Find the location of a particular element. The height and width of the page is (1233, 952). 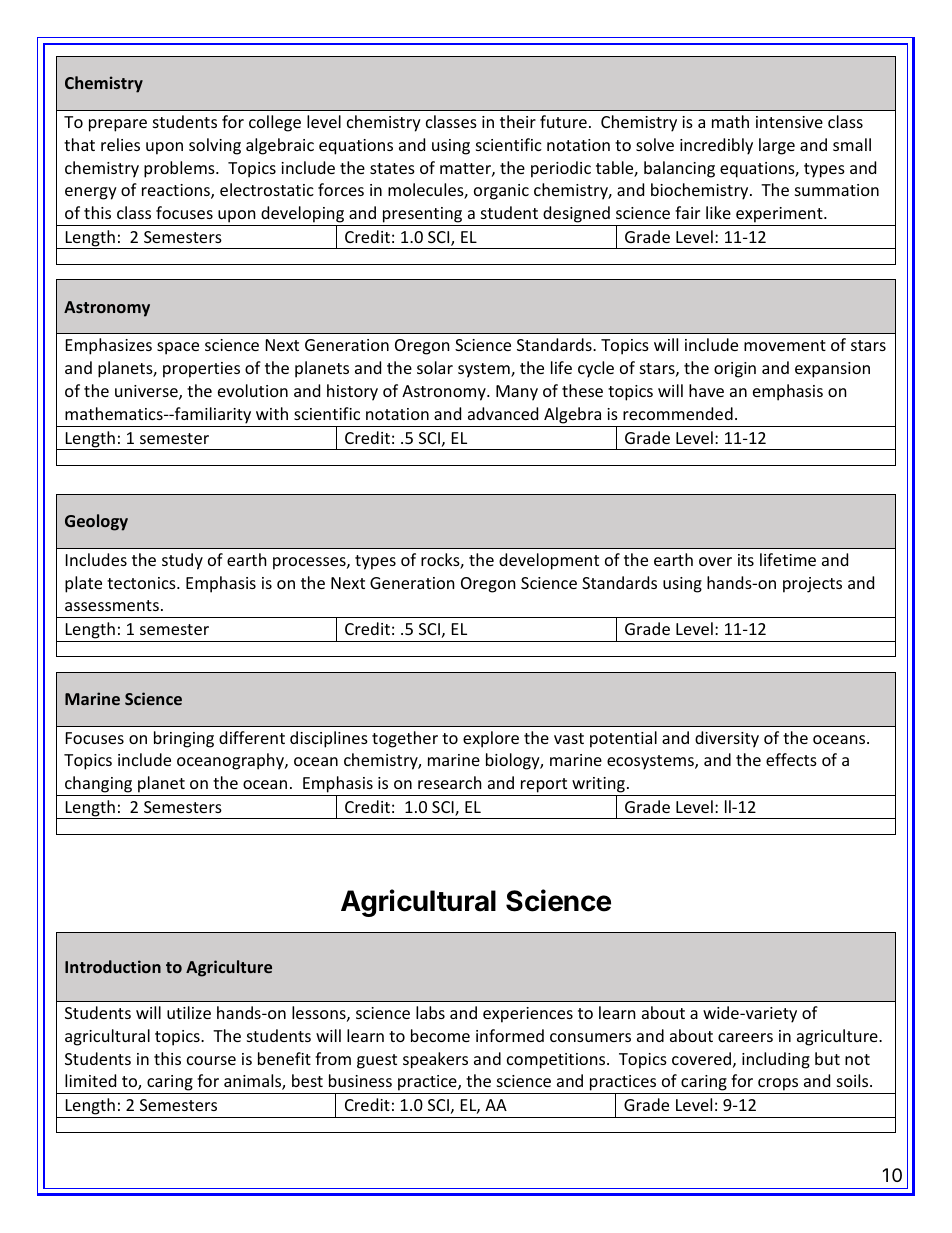

solar is located at coordinates (435, 367).
